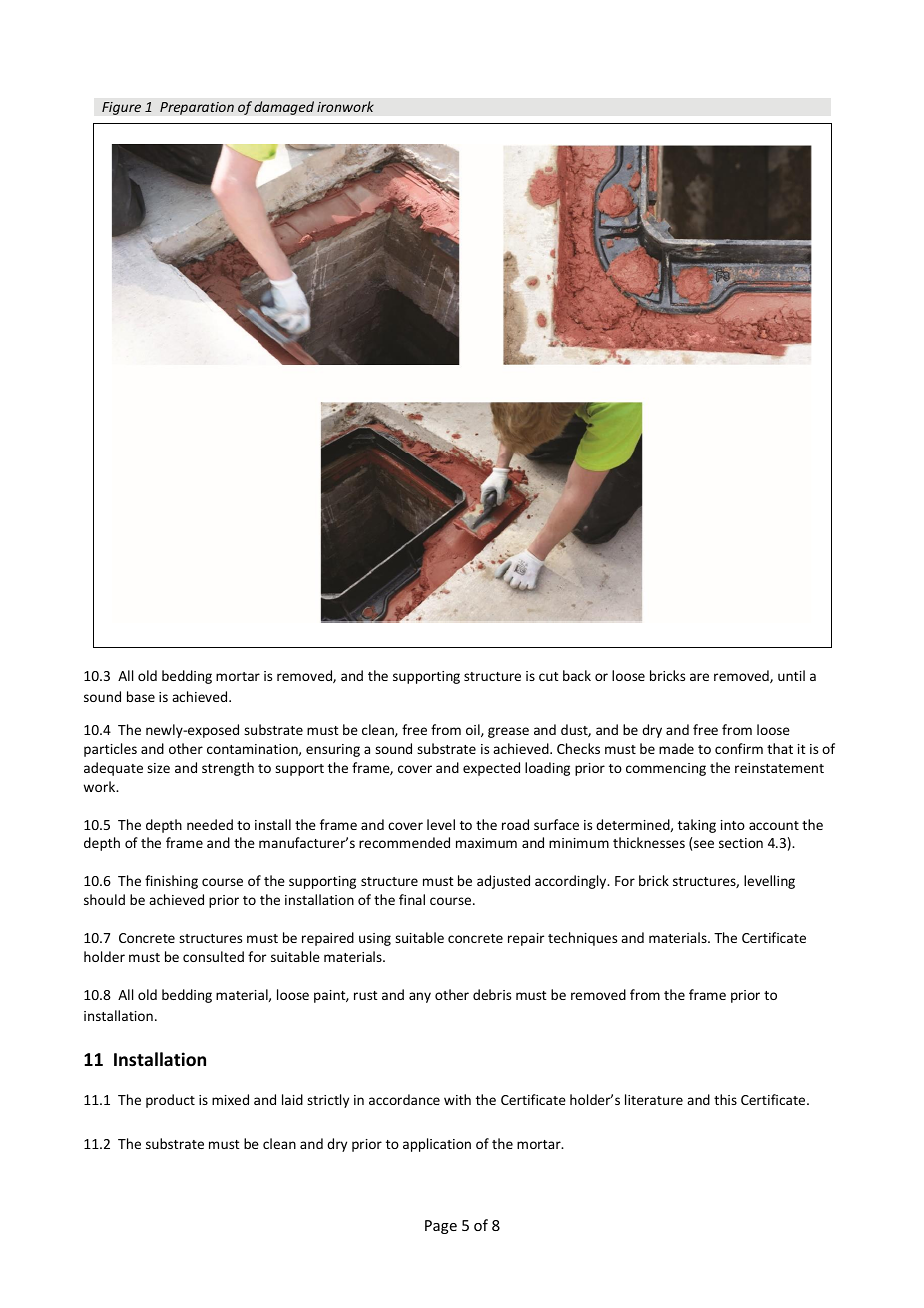 The height and width of the screenshot is (1308, 924). What do you see at coordinates (210, 824) in the screenshot?
I see `needed` at bounding box center [210, 824].
